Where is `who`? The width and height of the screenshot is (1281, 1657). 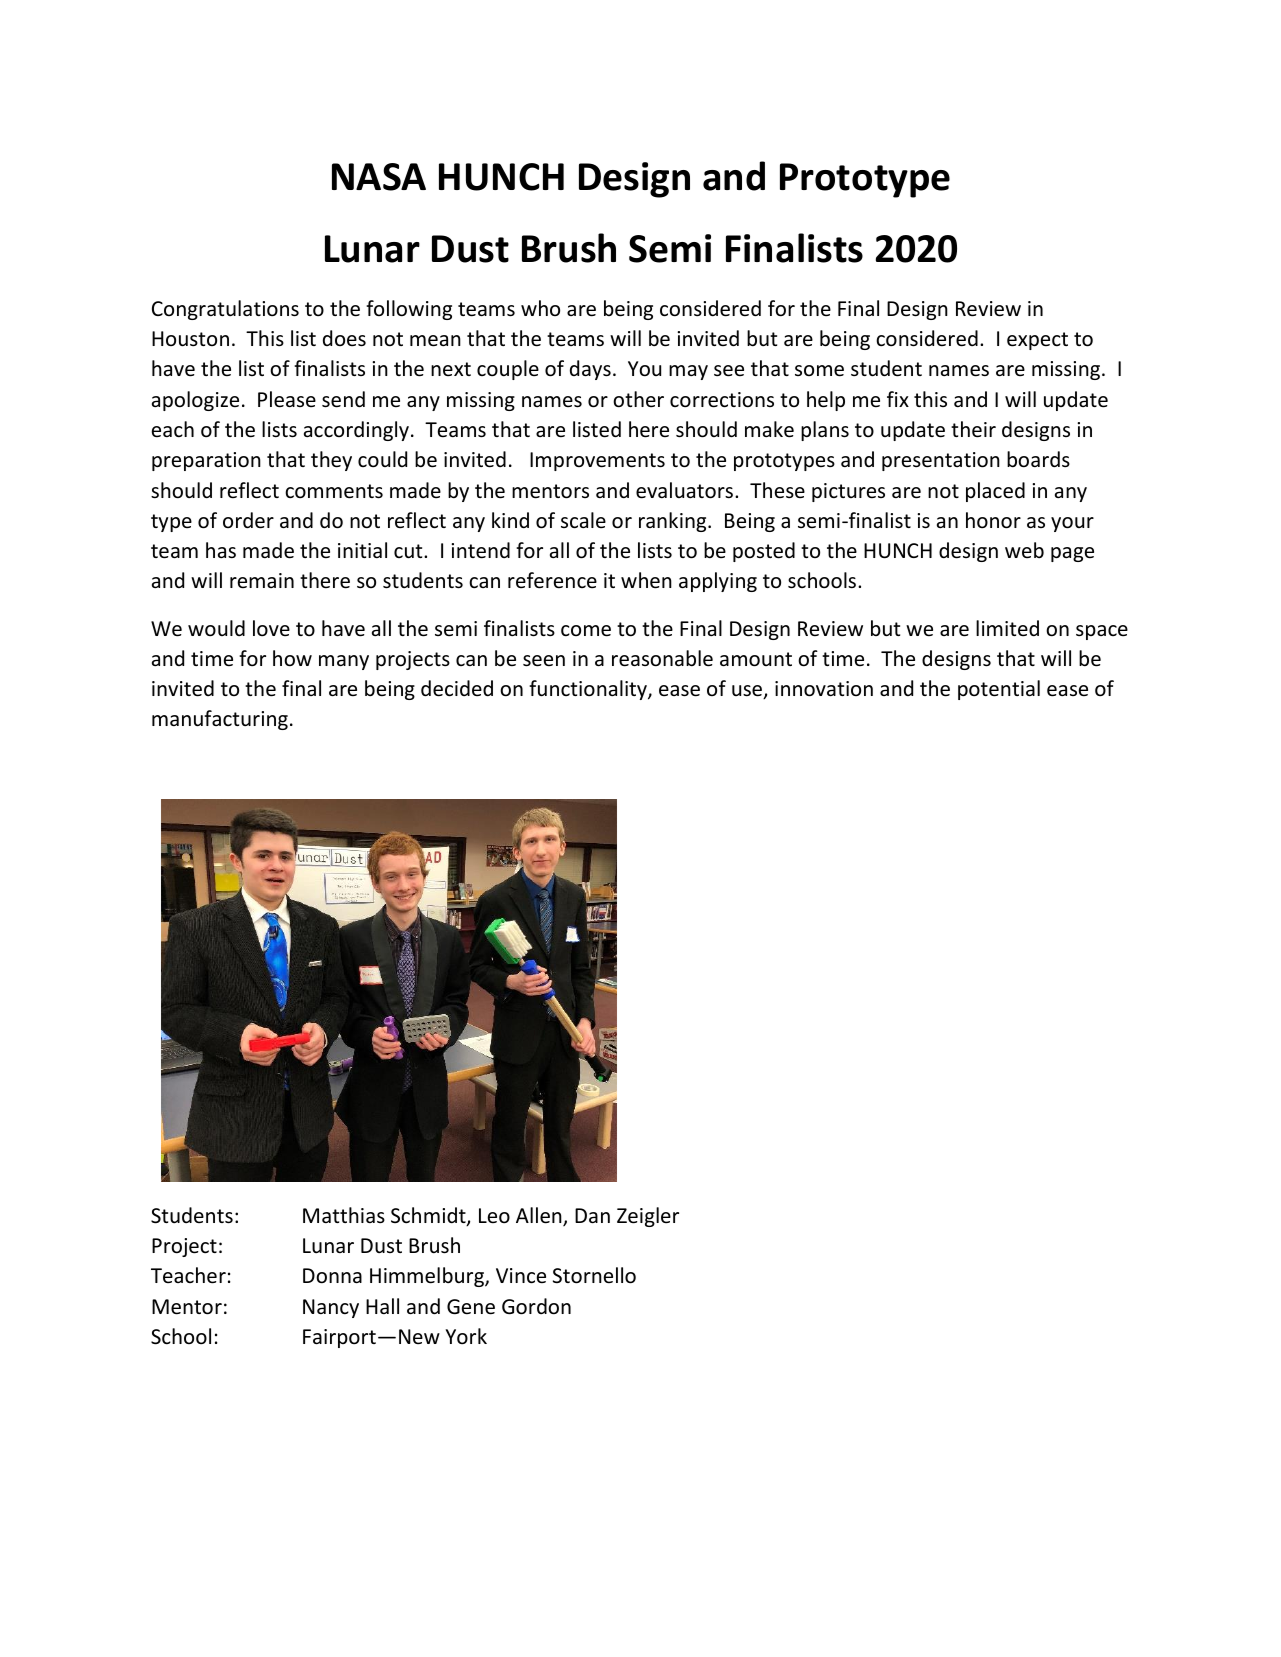
who is located at coordinates (540, 308).
